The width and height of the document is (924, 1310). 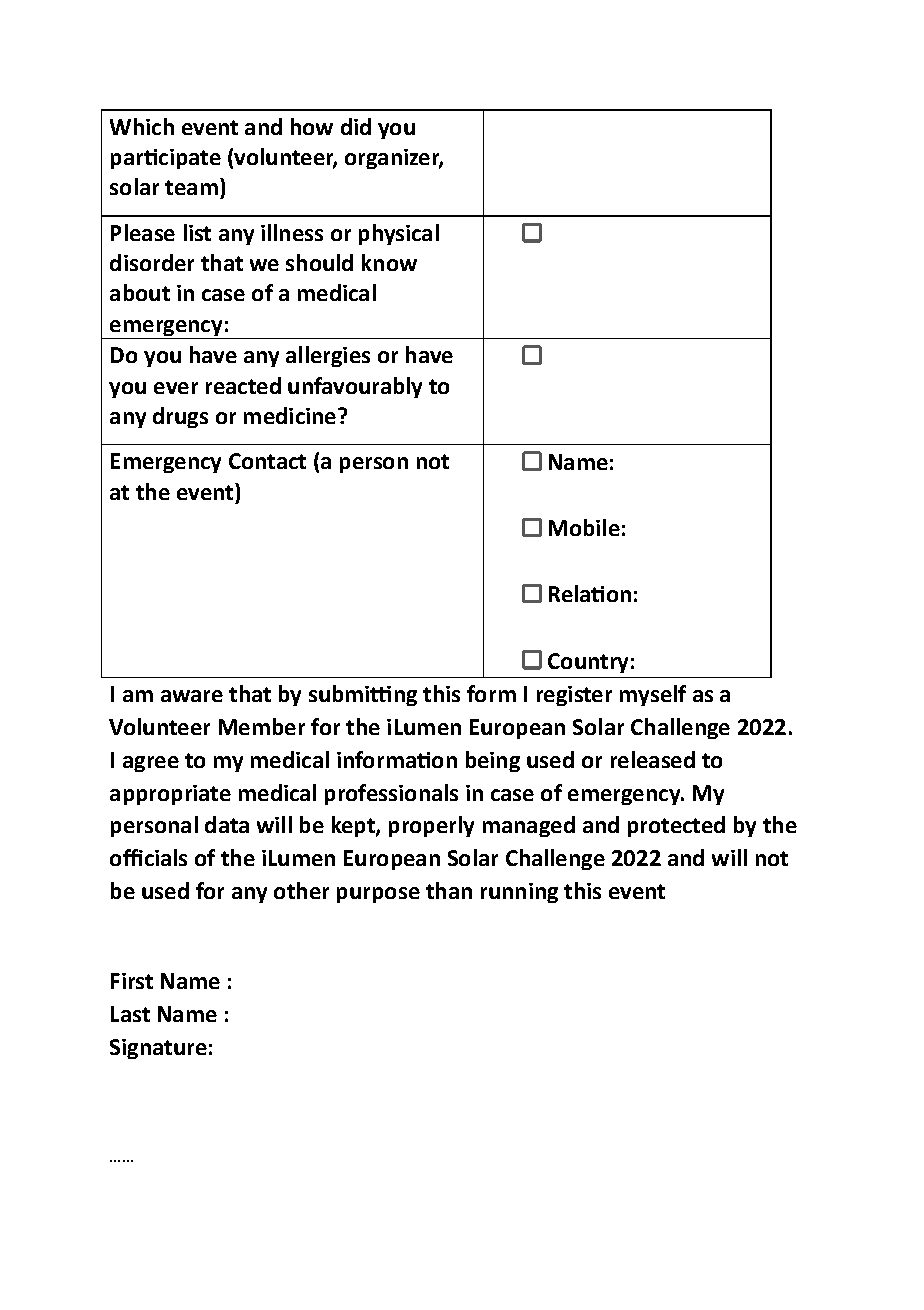 I want to click on purpose, so click(x=378, y=895).
